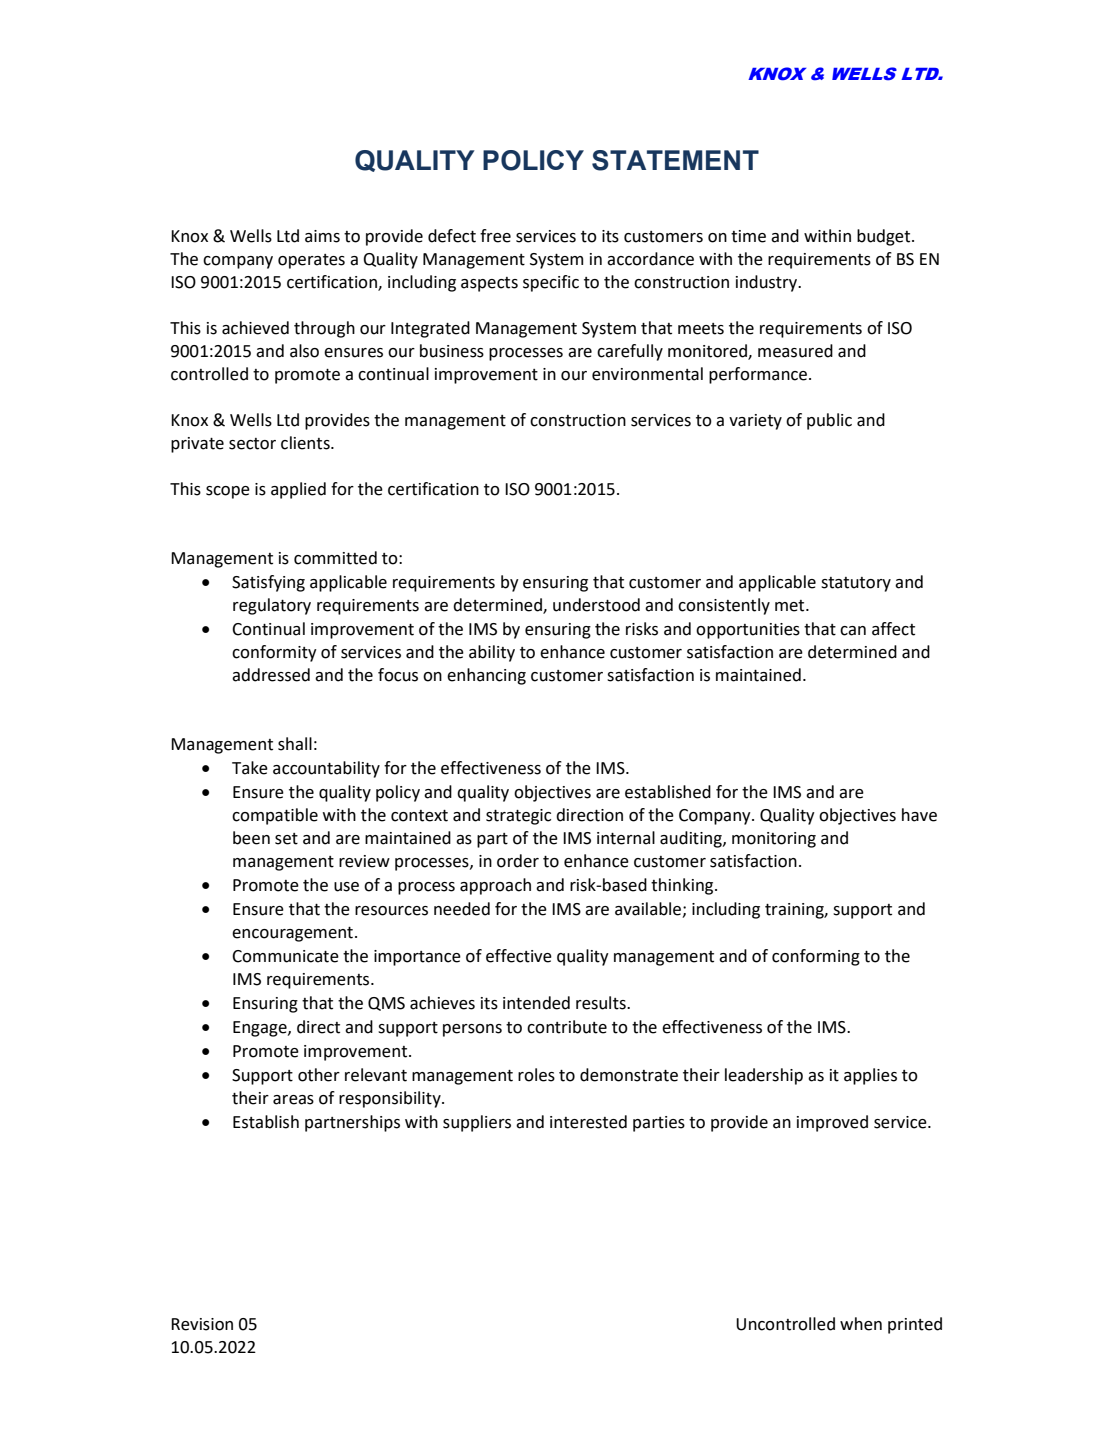  Describe the element at coordinates (588, 1122) in the document. I see `interested` at that location.
